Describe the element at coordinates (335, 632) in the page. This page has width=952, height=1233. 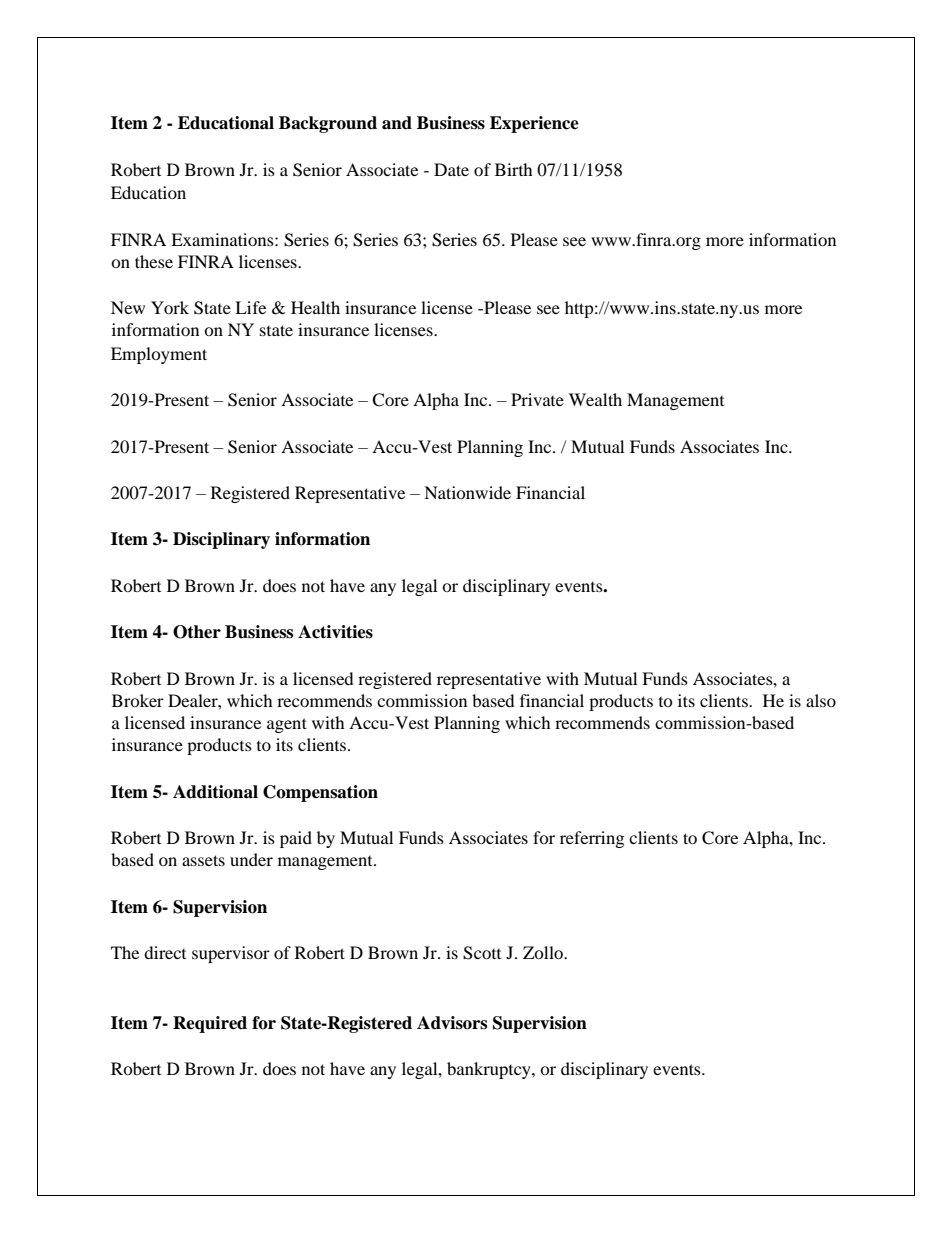
I see `Activities` at that location.
